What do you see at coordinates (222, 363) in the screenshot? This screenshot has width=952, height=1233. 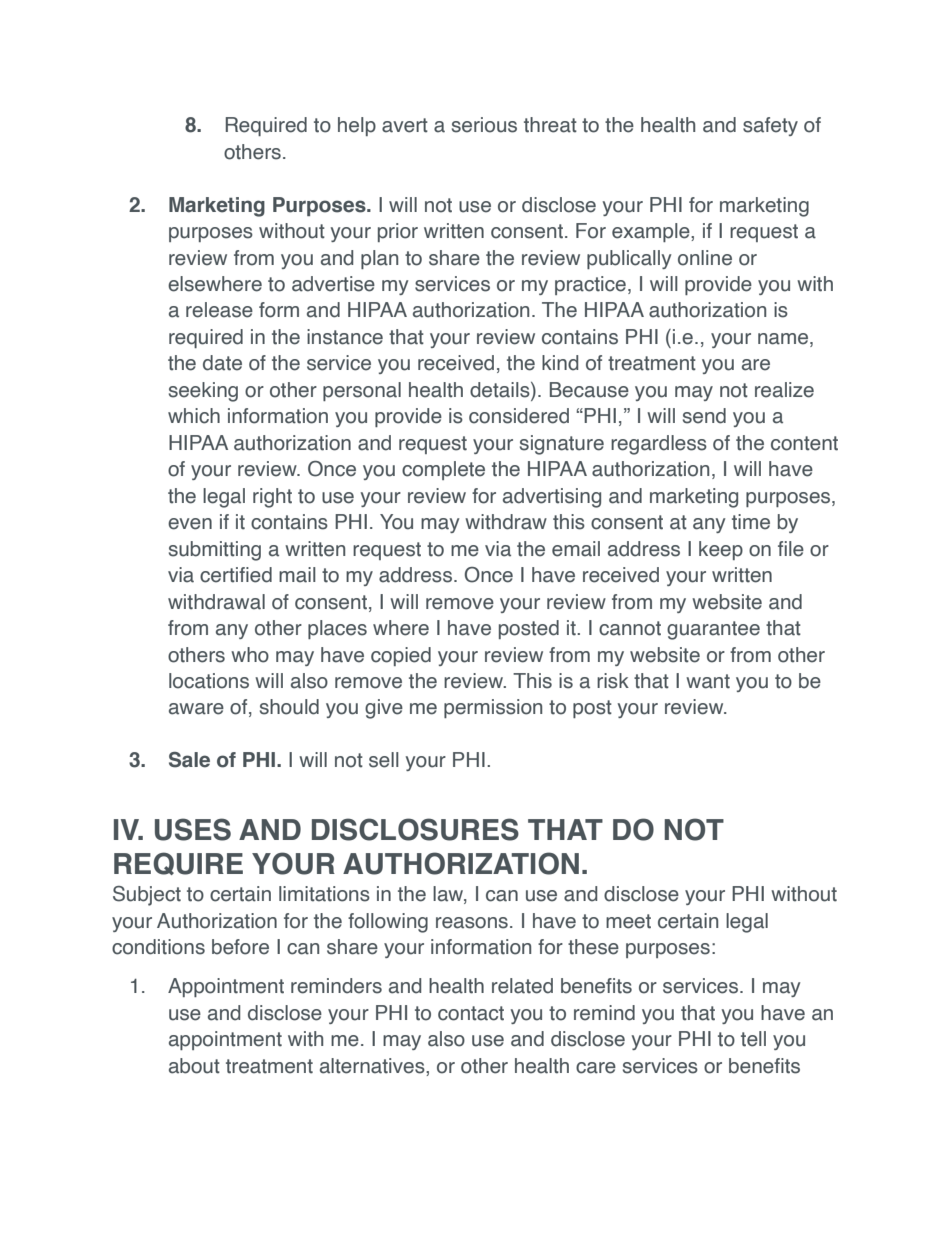 I see `date` at bounding box center [222, 363].
